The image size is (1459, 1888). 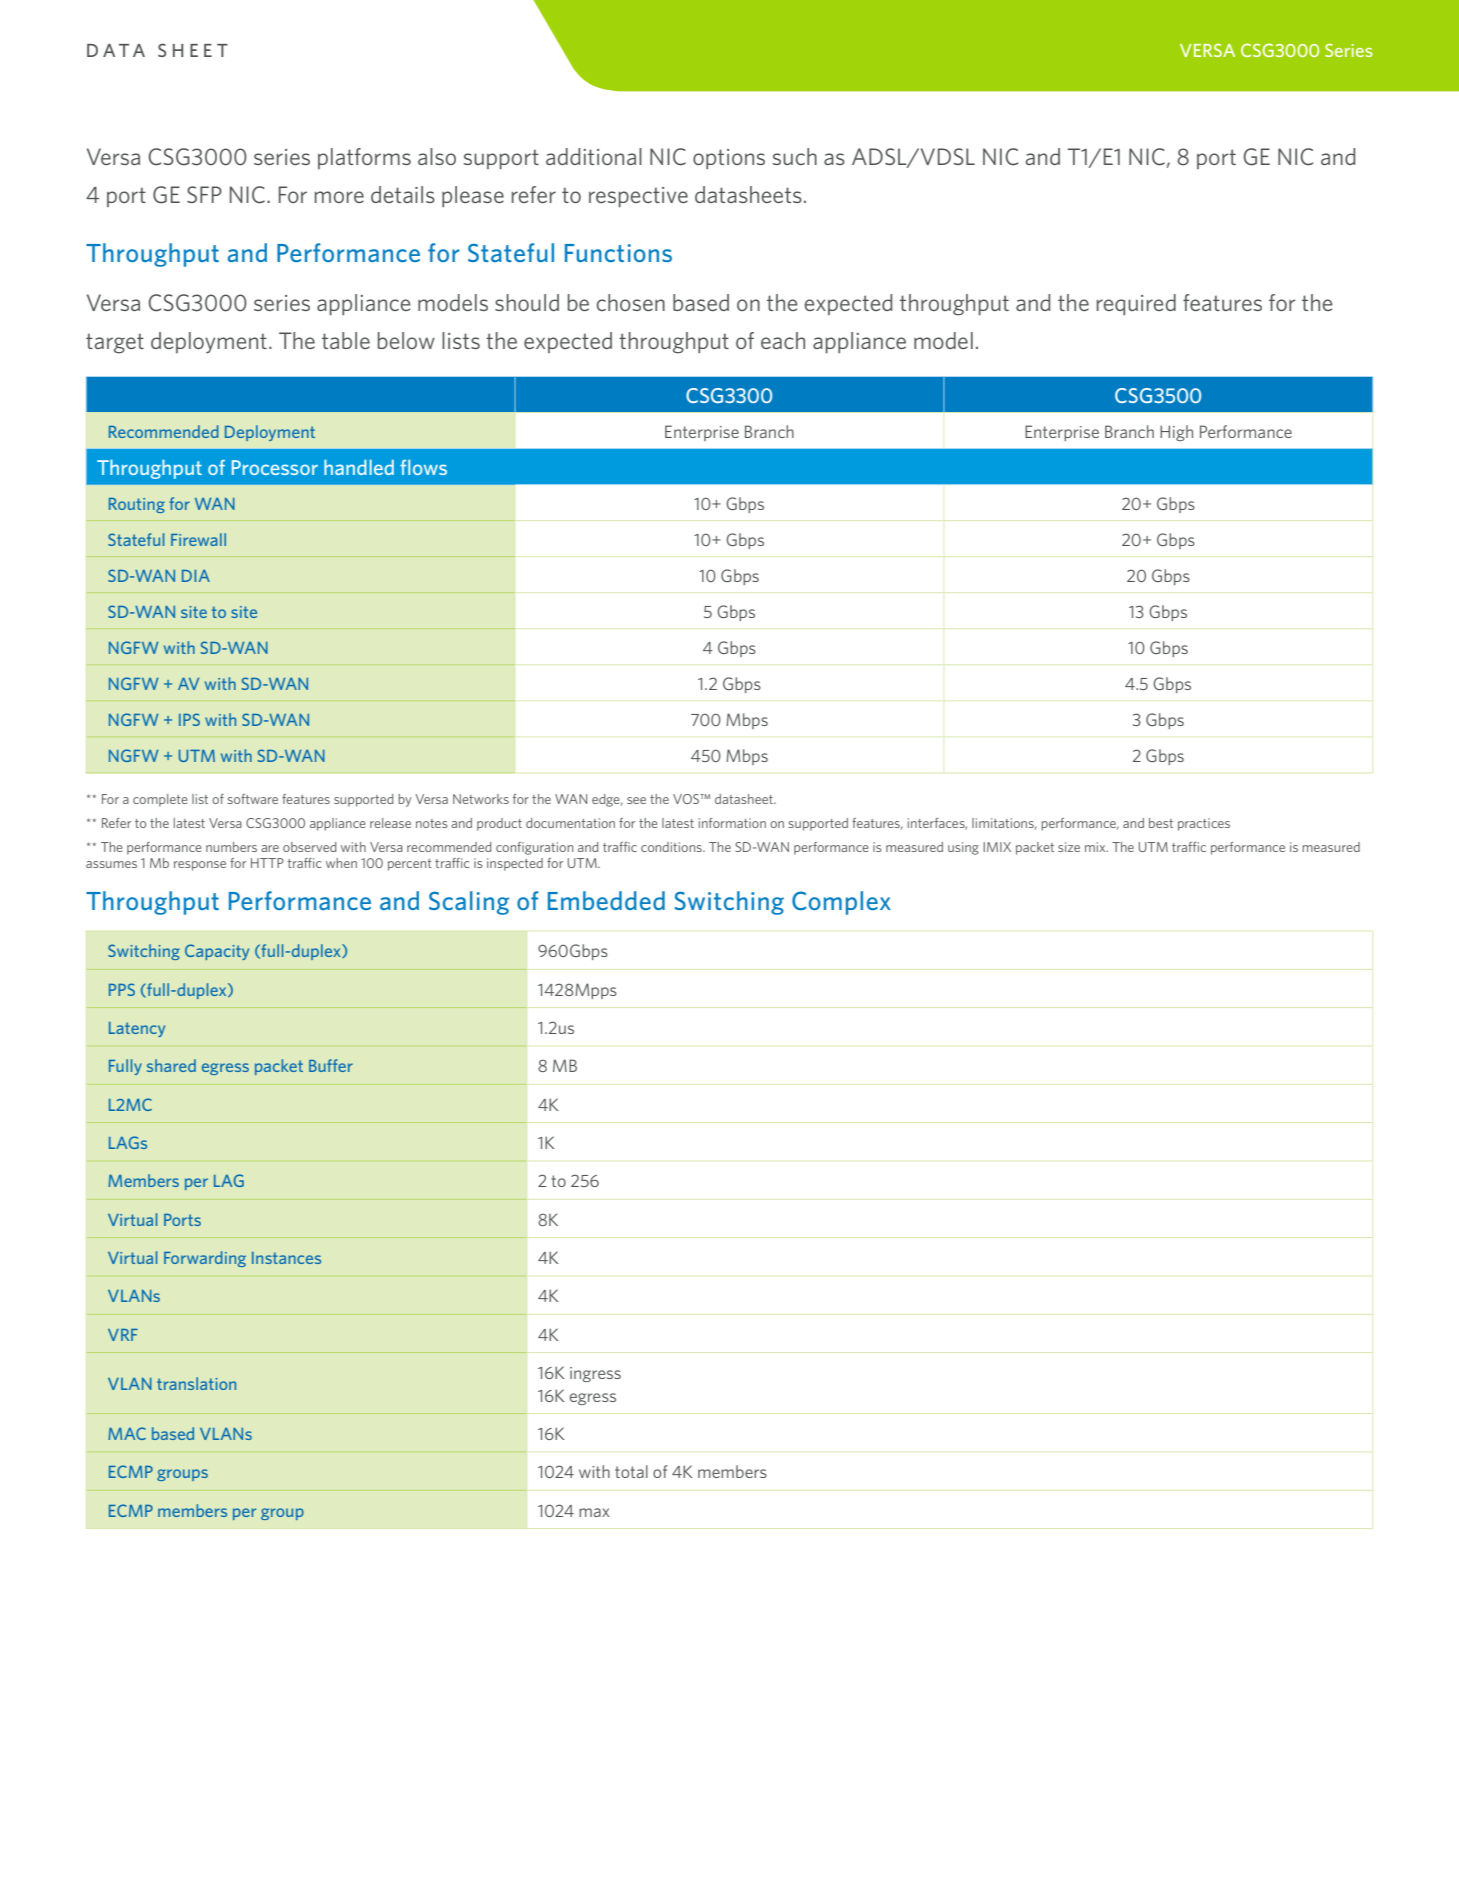 What do you see at coordinates (127, 1433) in the page?
I see `MAC` at bounding box center [127, 1433].
